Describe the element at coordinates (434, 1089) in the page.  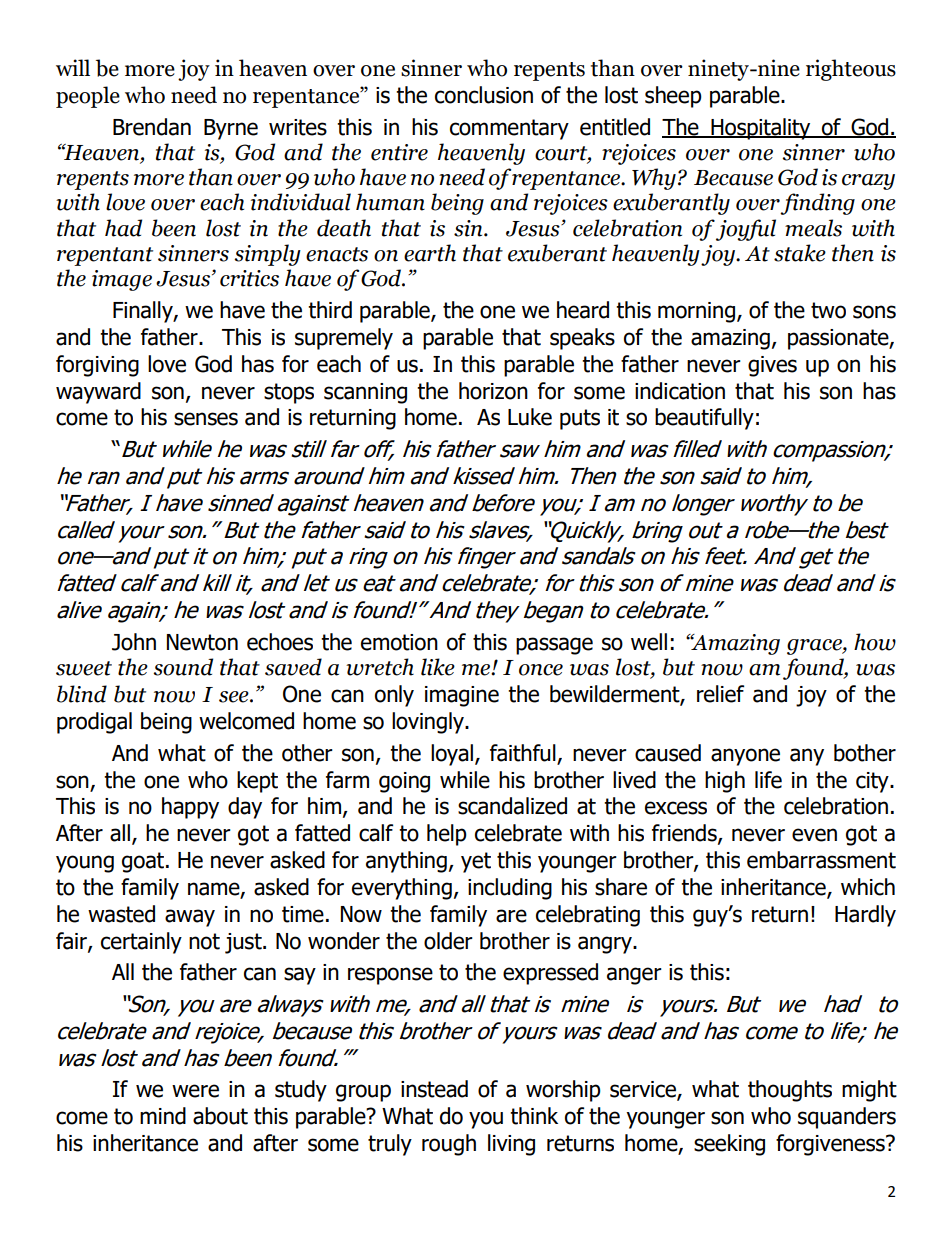
I see `instead` at that location.
